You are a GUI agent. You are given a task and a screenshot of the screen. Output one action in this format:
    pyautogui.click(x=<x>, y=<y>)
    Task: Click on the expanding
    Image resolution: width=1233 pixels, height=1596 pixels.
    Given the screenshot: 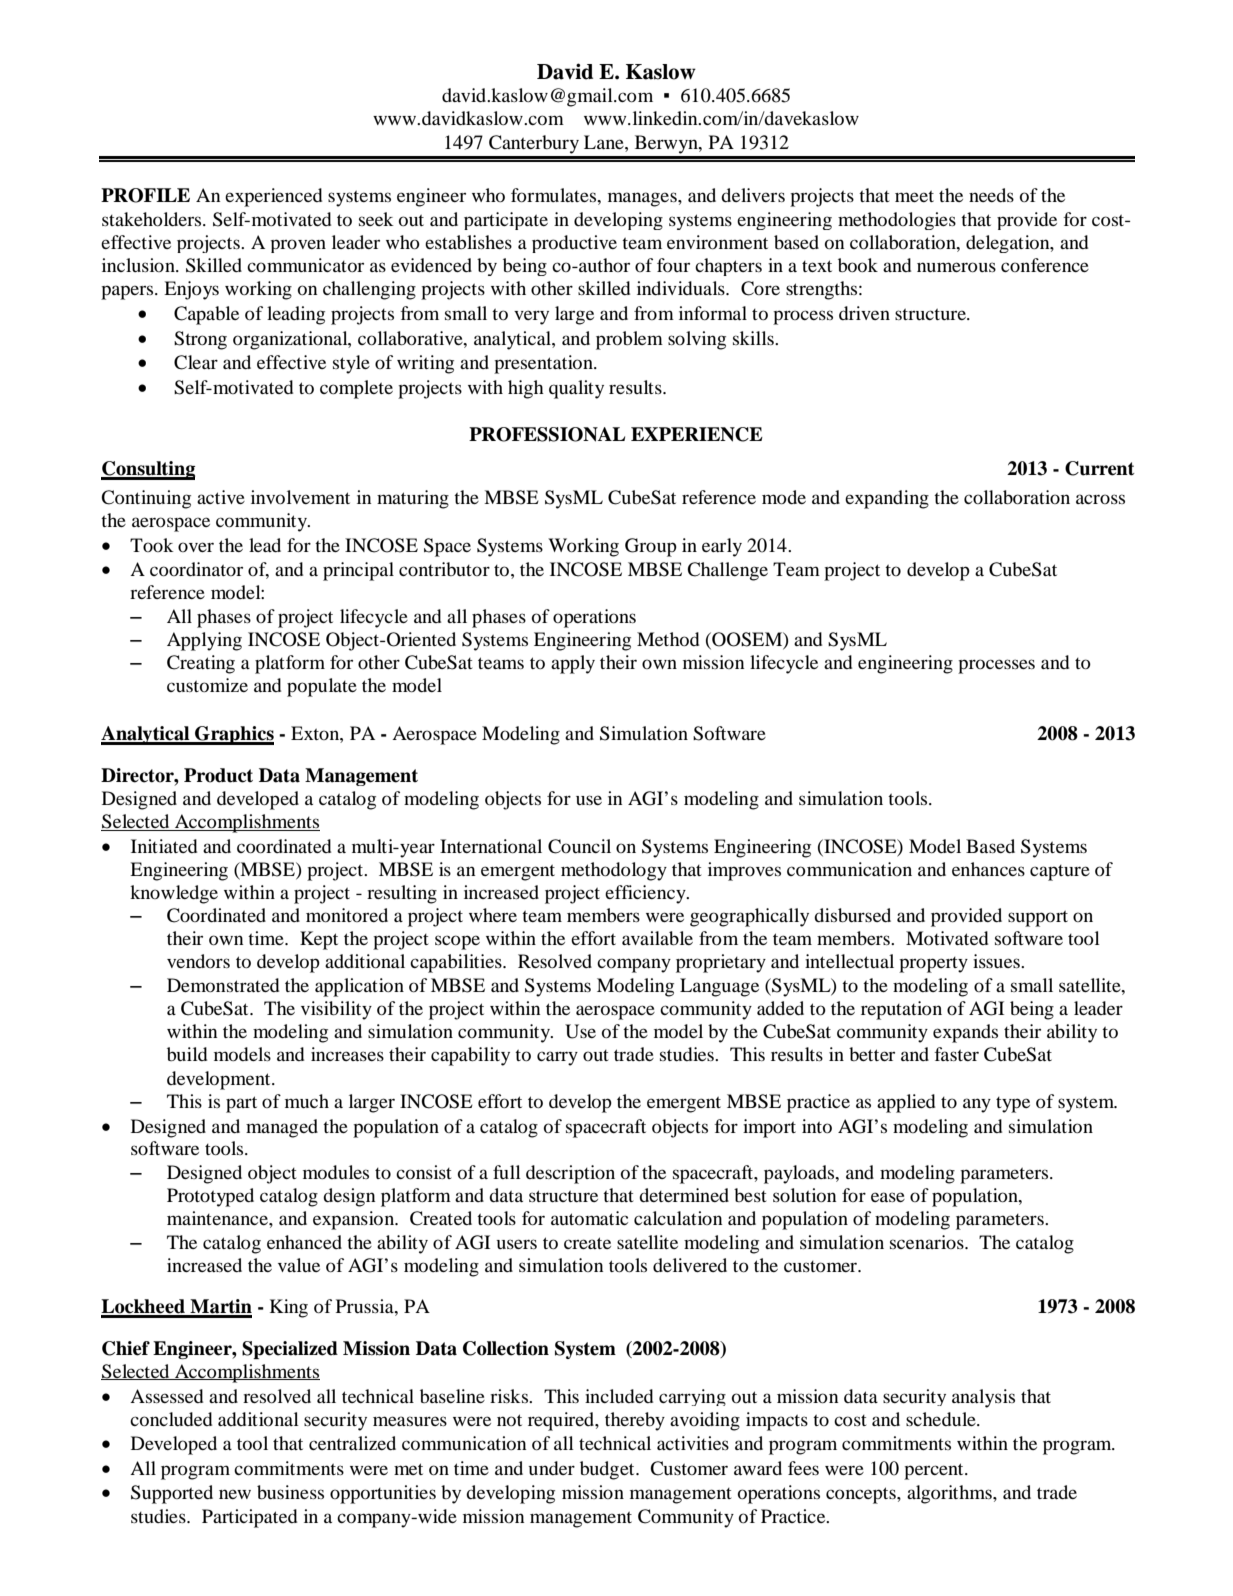 What is the action you would take?
    pyautogui.click(x=887, y=499)
